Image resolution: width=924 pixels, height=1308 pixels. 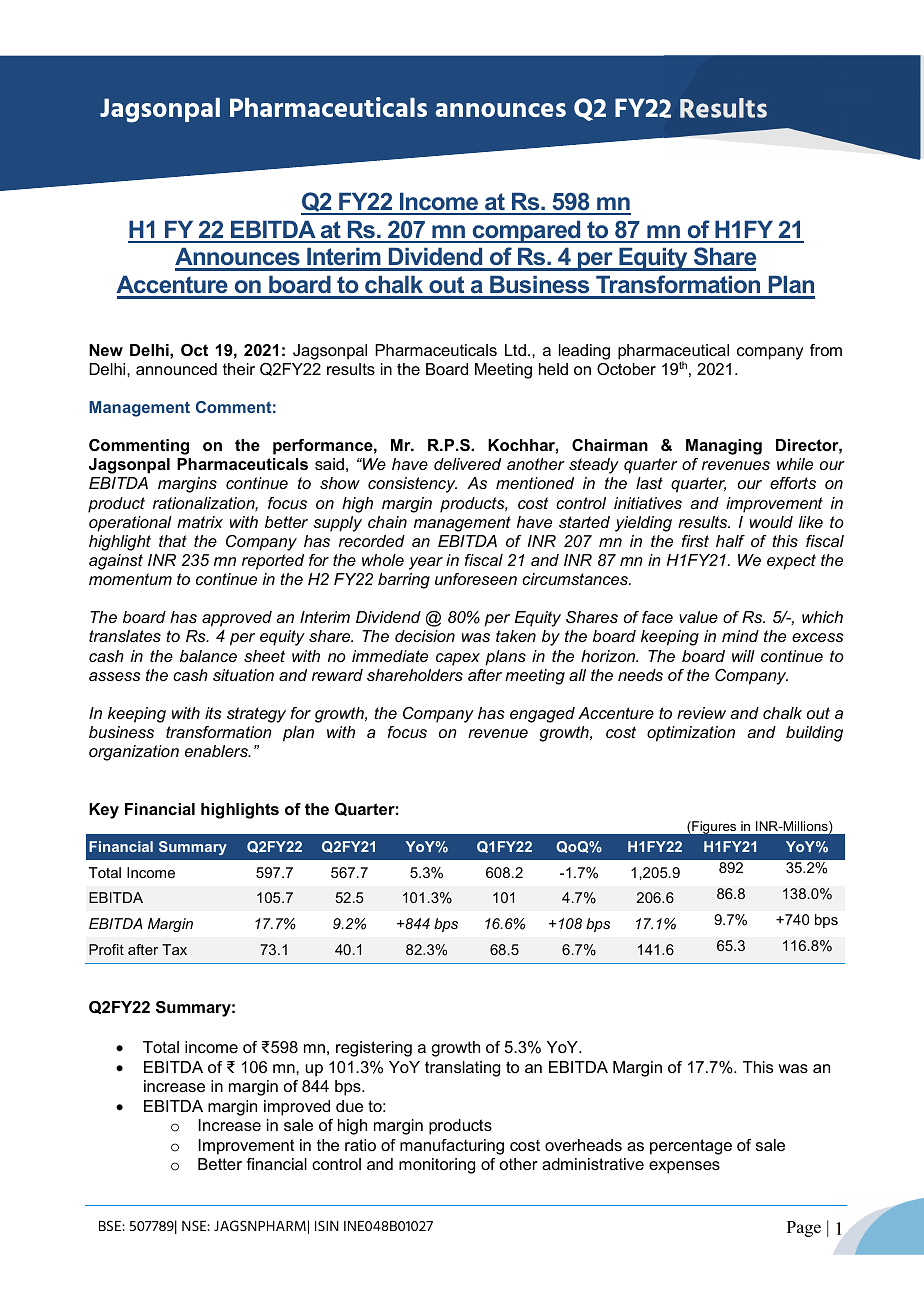 What do you see at coordinates (691, 734) in the image?
I see `optimization` at bounding box center [691, 734].
